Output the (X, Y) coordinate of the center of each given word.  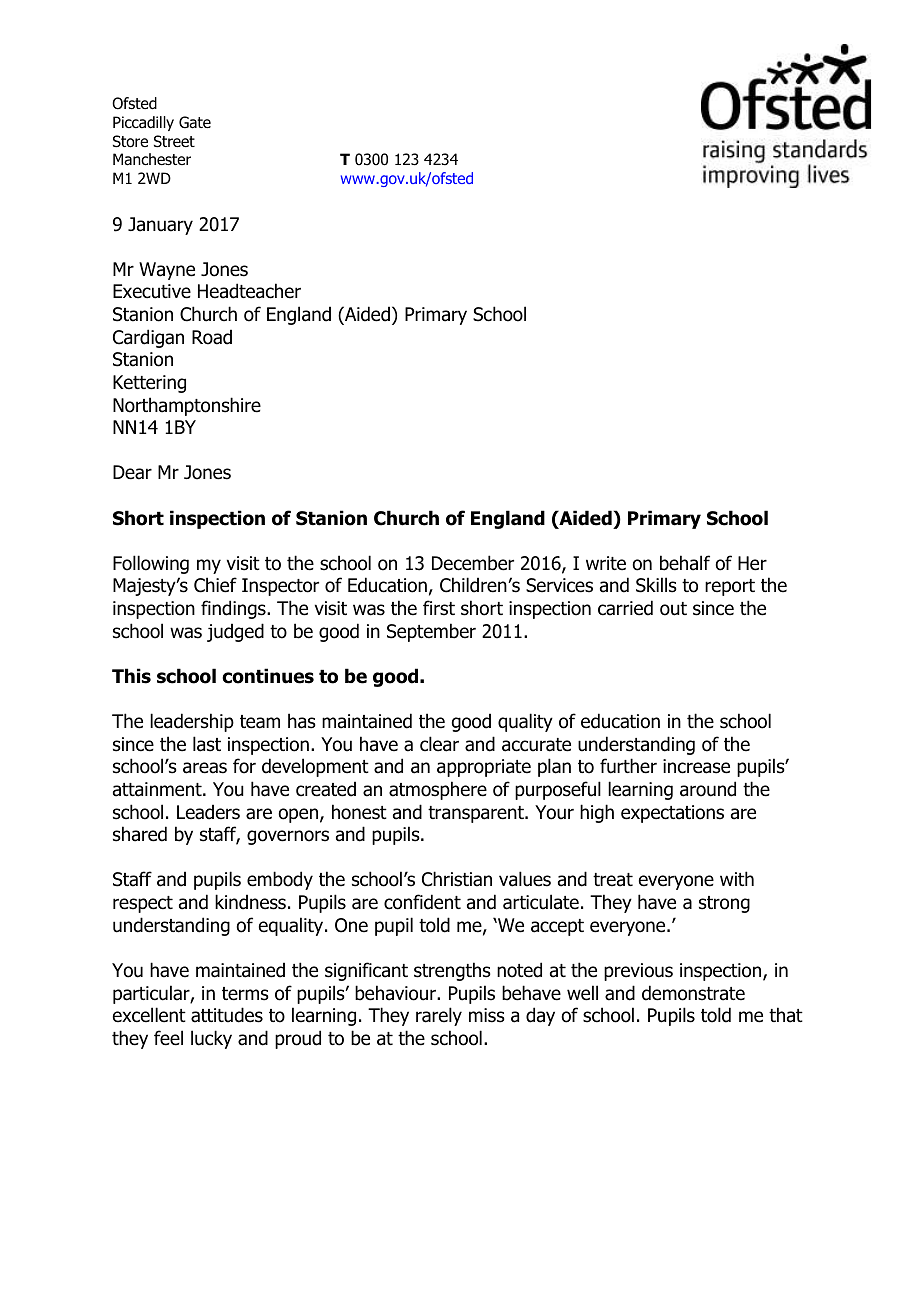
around (708, 789)
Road (212, 337)
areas (205, 768)
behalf (685, 563)
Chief (215, 585)
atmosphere (438, 790)
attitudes (227, 1015)
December (473, 563)
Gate (195, 122)
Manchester (152, 159)
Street (174, 141)
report (730, 587)
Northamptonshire (187, 406)
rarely (439, 1016)
